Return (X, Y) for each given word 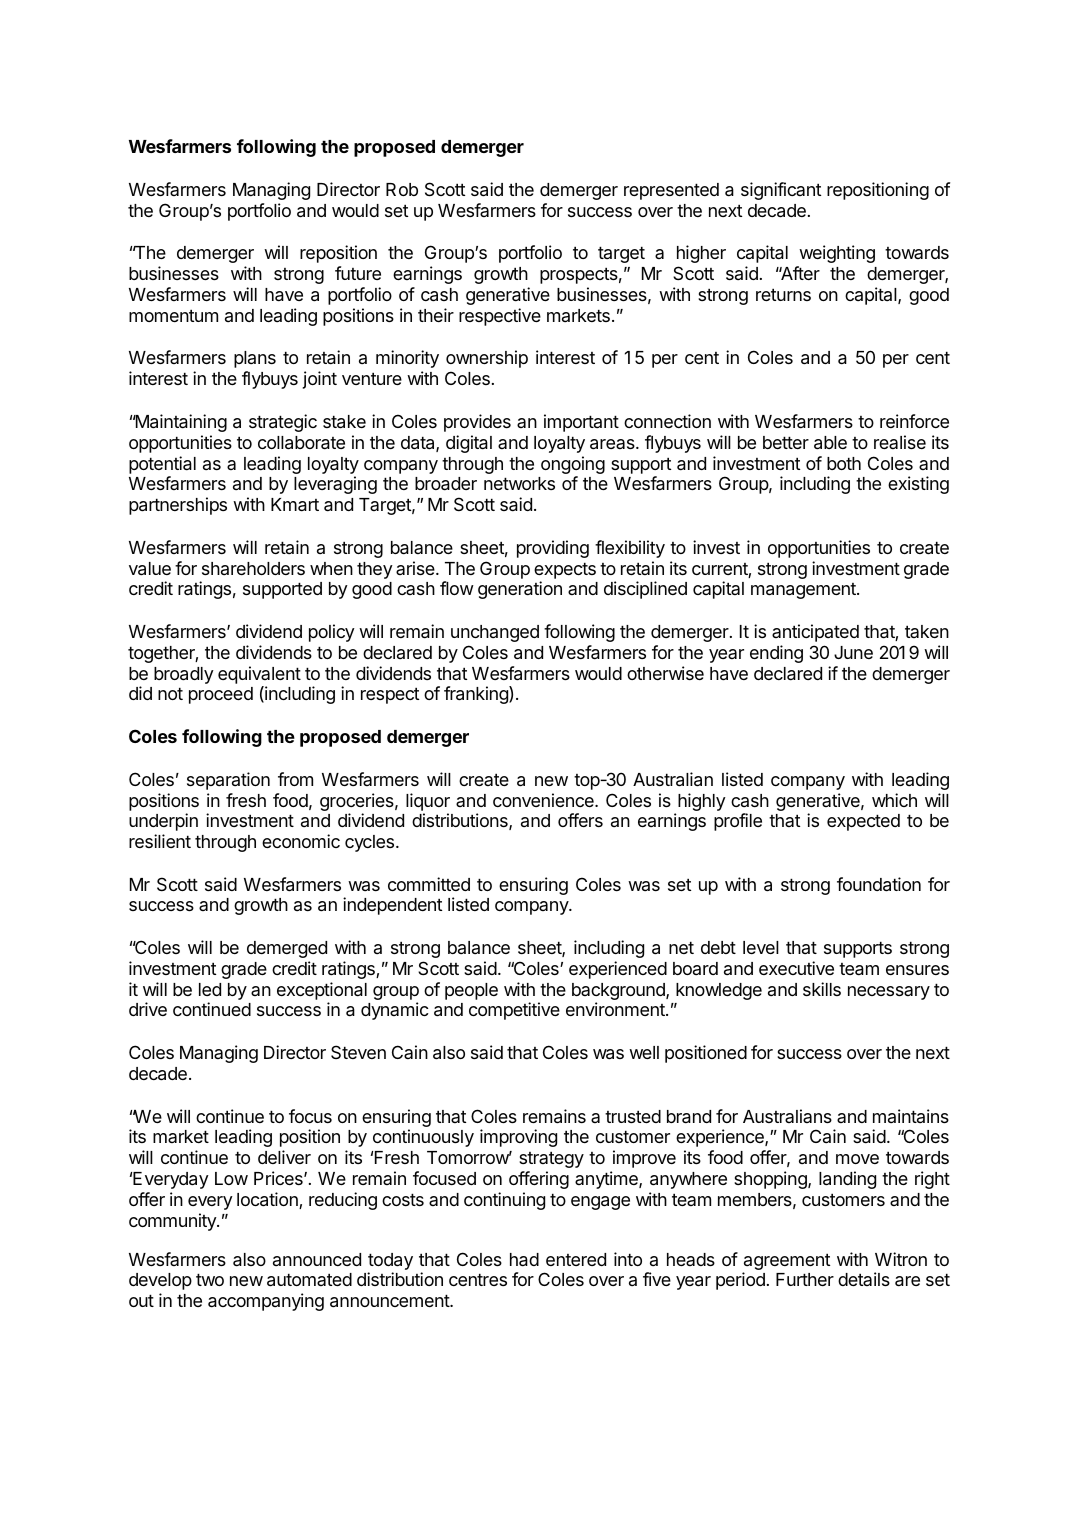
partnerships (178, 506)
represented (671, 191)
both (844, 463)
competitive (514, 1011)
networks (519, 483)
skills (822, 989)
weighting (837, 254)
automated (309, 1280)
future (358, 273)
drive (148, 1009)
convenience (544, 800)
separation (228, 781)
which (894, 800)
